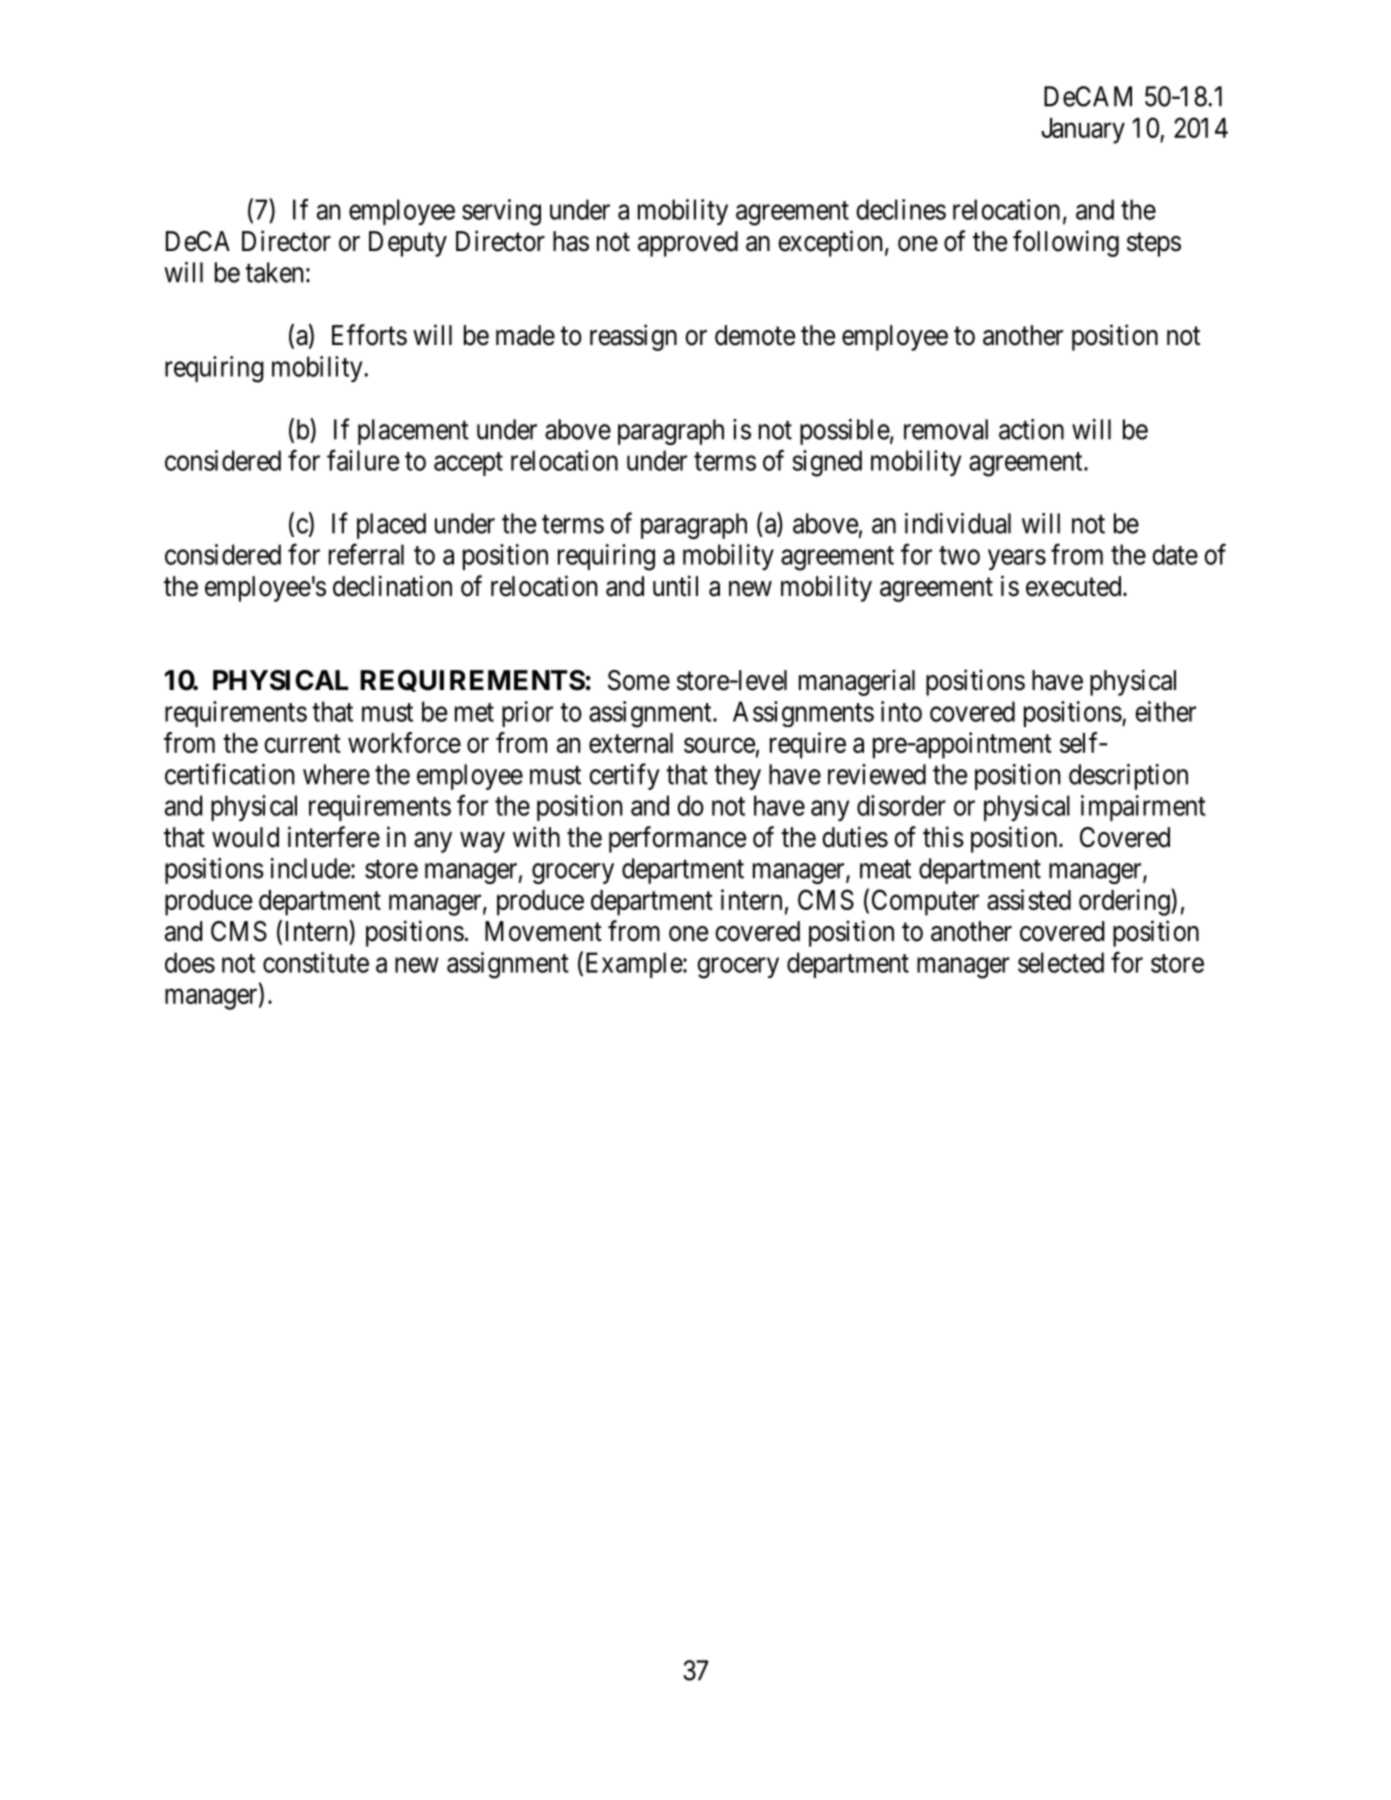  What do you see at coordinates (675, 585) in the screenshot?
I see `until` at bounding box center [675, 585].
